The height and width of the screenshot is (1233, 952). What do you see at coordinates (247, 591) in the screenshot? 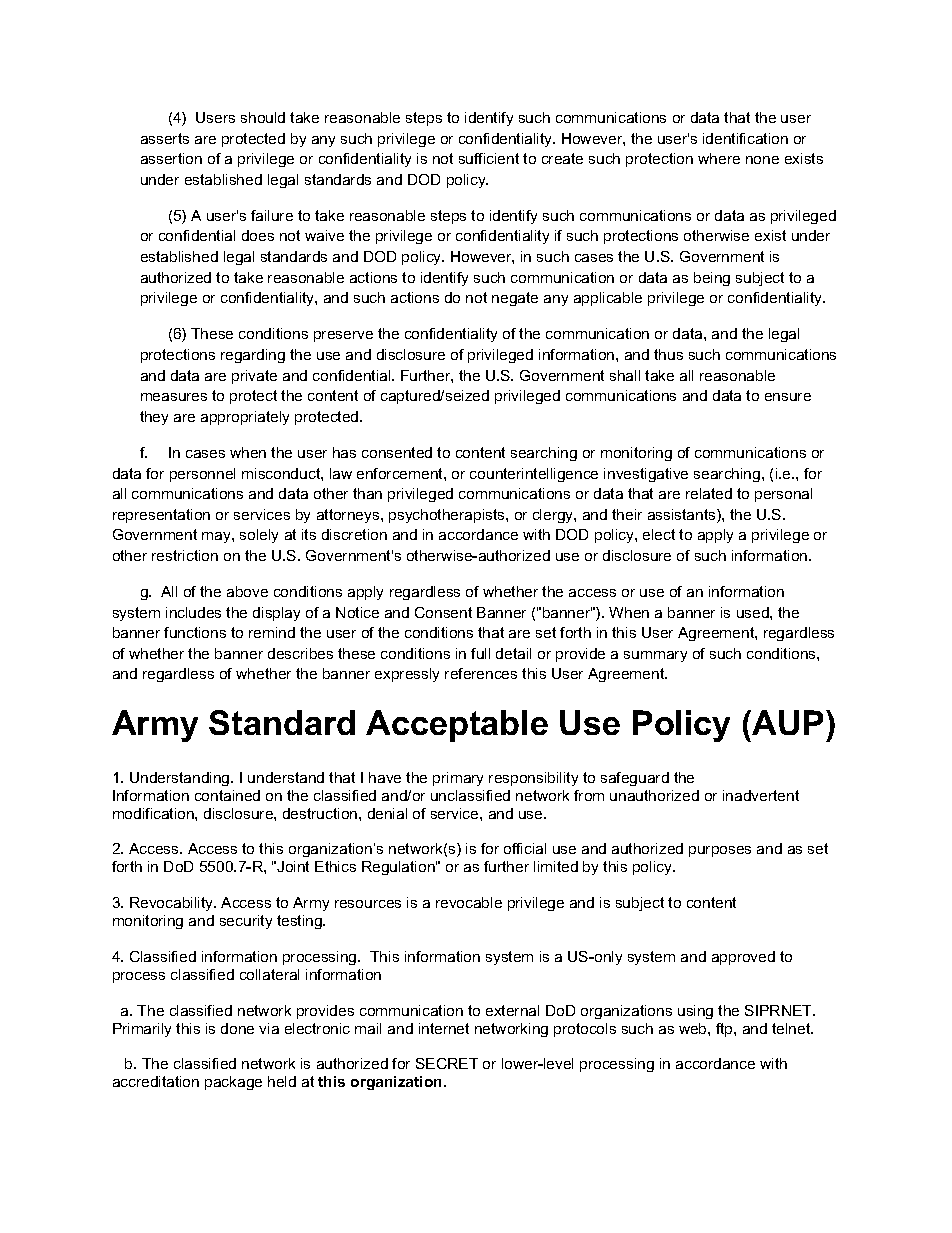
I see `above` at bounding box center [247, 591].
